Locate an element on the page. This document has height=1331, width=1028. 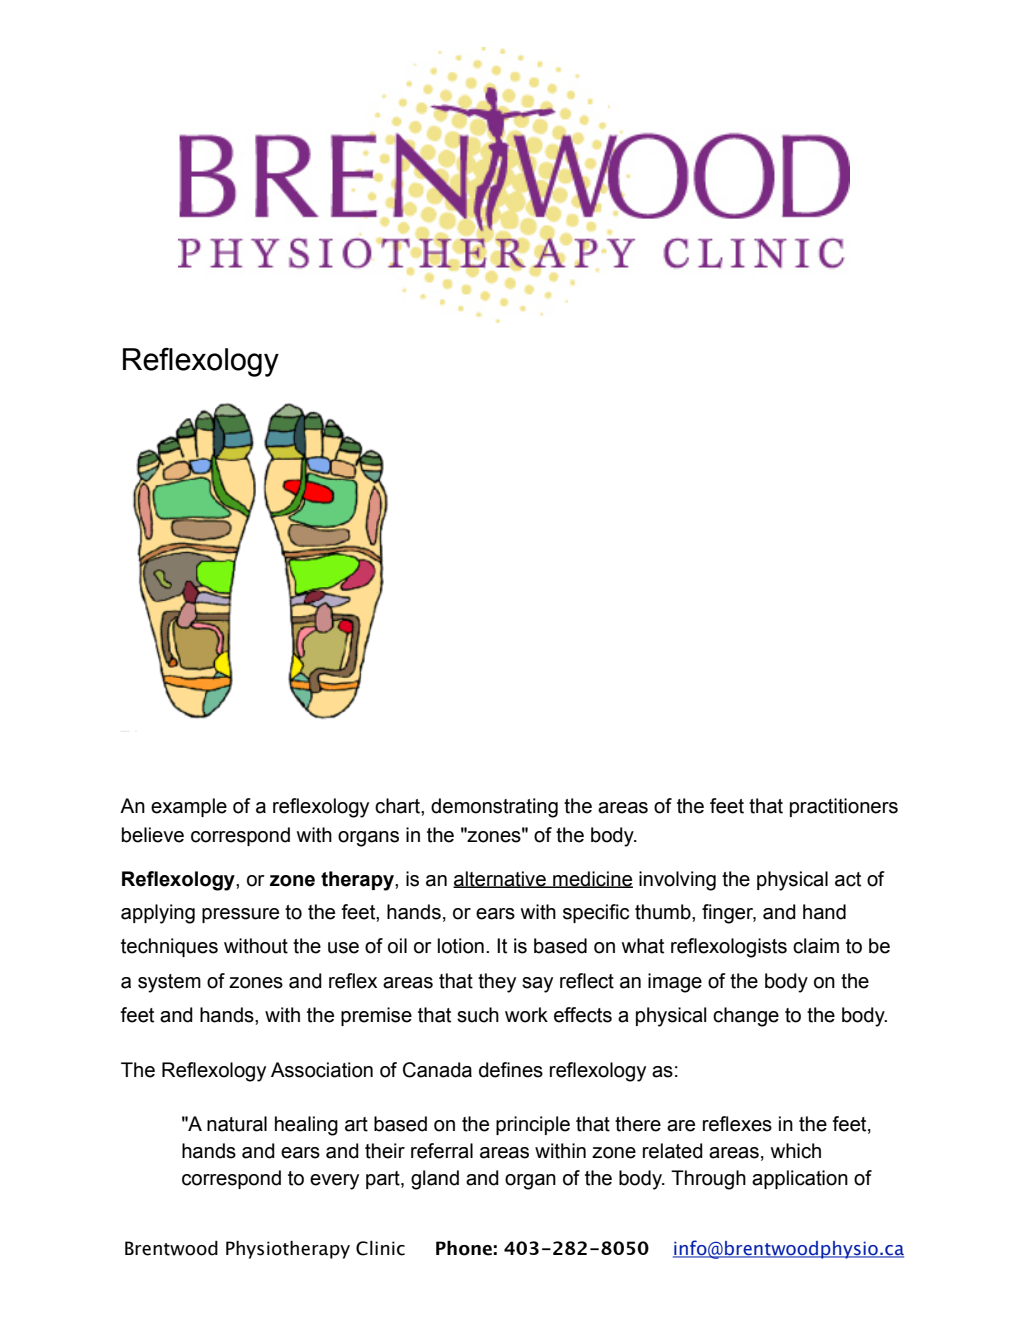
change is located at coordinates (746, 1017).
